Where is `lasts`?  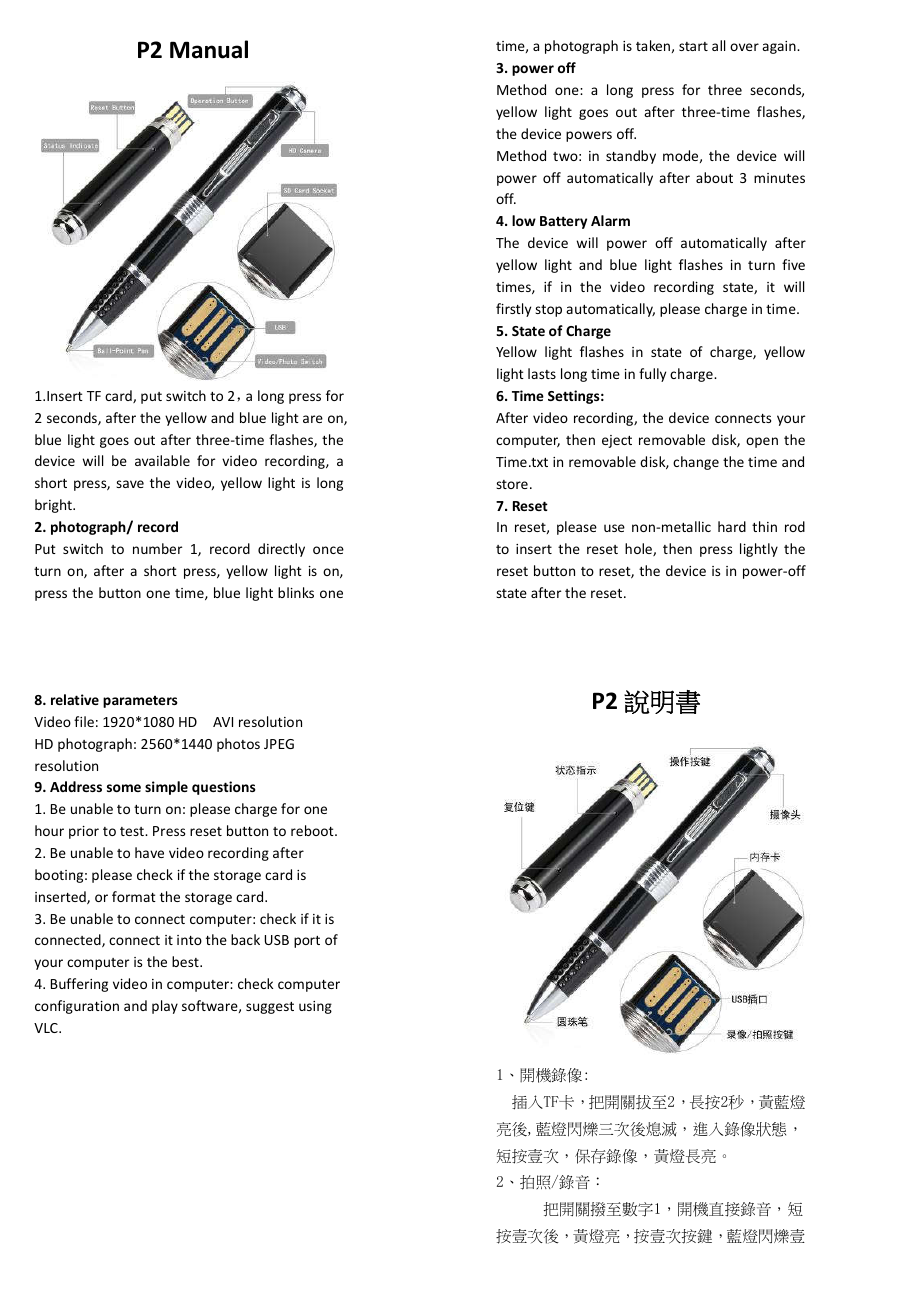
lasts is located at coordinates (542, 373).
